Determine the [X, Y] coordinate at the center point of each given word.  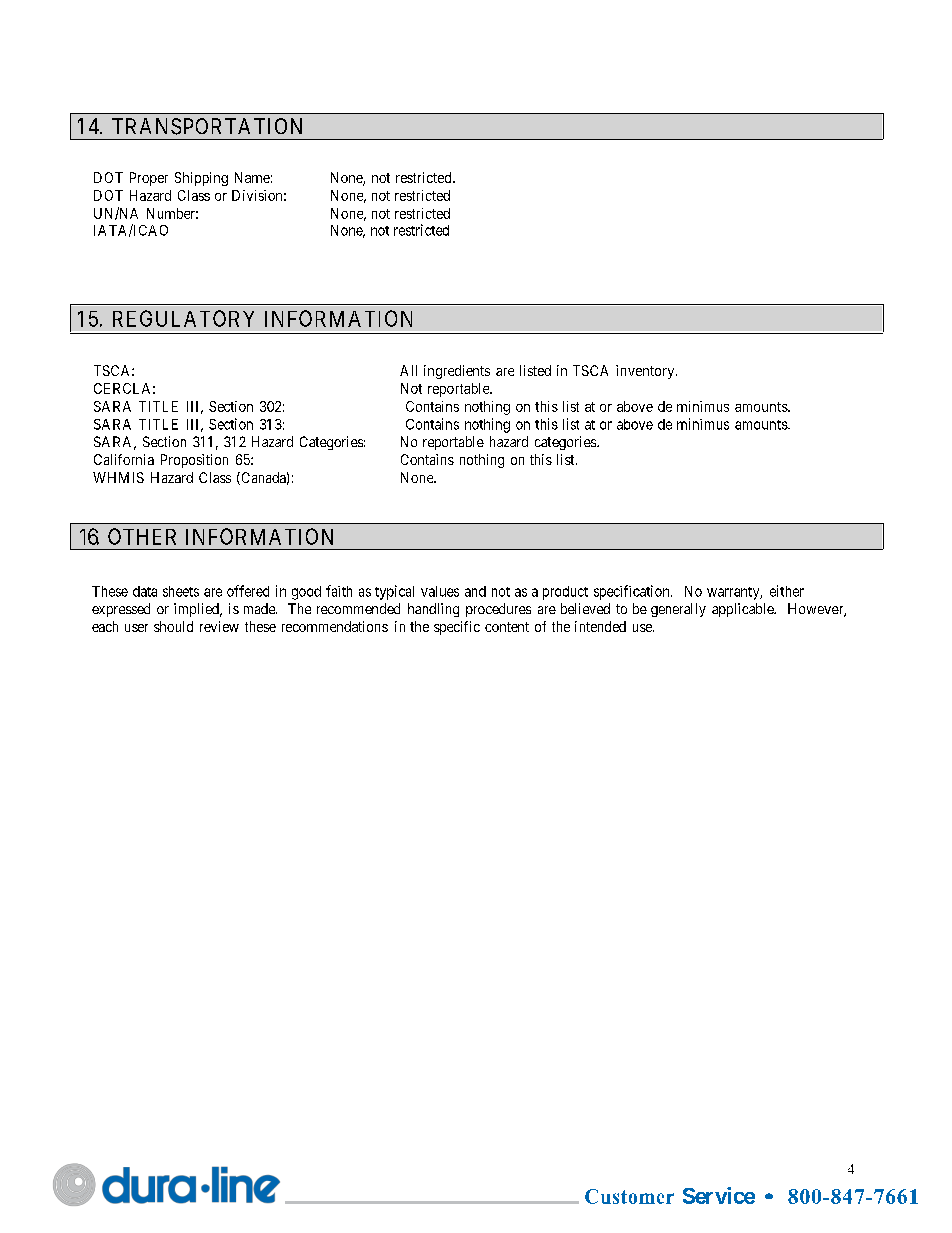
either [787, 591]
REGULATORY [183, 318]
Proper [149, 179]
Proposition [194, 461]
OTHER [142, 536]
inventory [646, 372]
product [565, 593]
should [173, 626]
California [124, 459]
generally [678, 610]
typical [394, 592]
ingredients [457, 372]
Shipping [201, 179]
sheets [181, 591]
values [440, 591]
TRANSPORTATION [207, 126]
